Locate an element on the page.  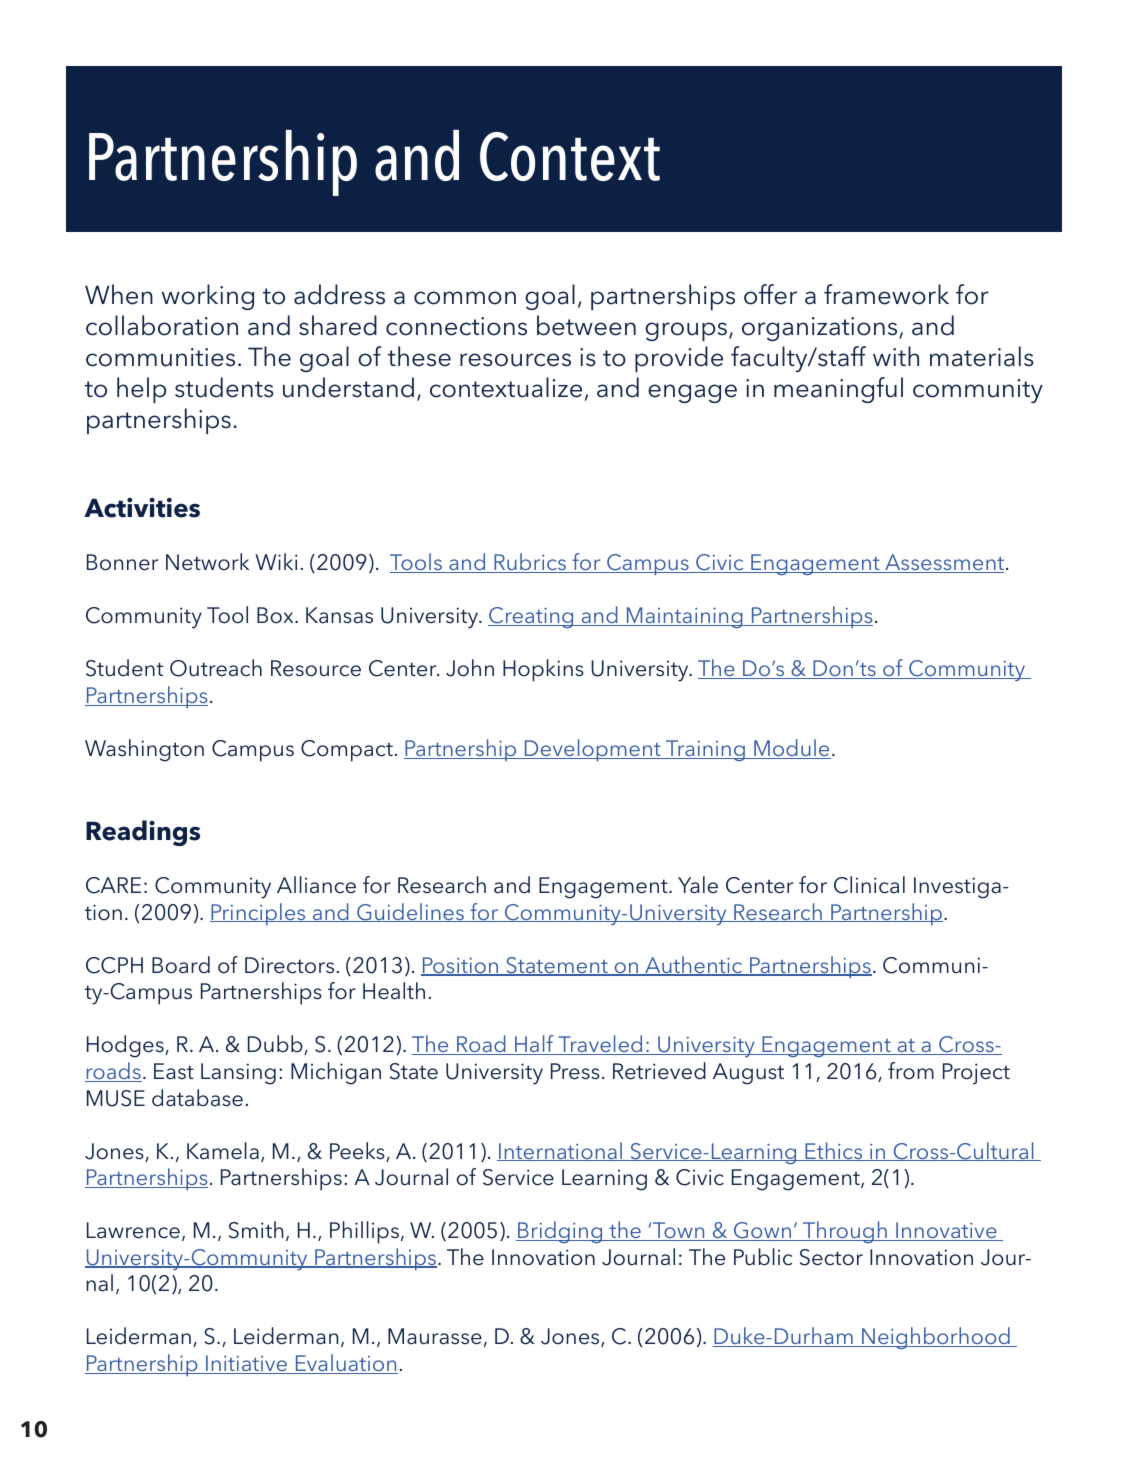
Development is located at coordinates (593, 750).
